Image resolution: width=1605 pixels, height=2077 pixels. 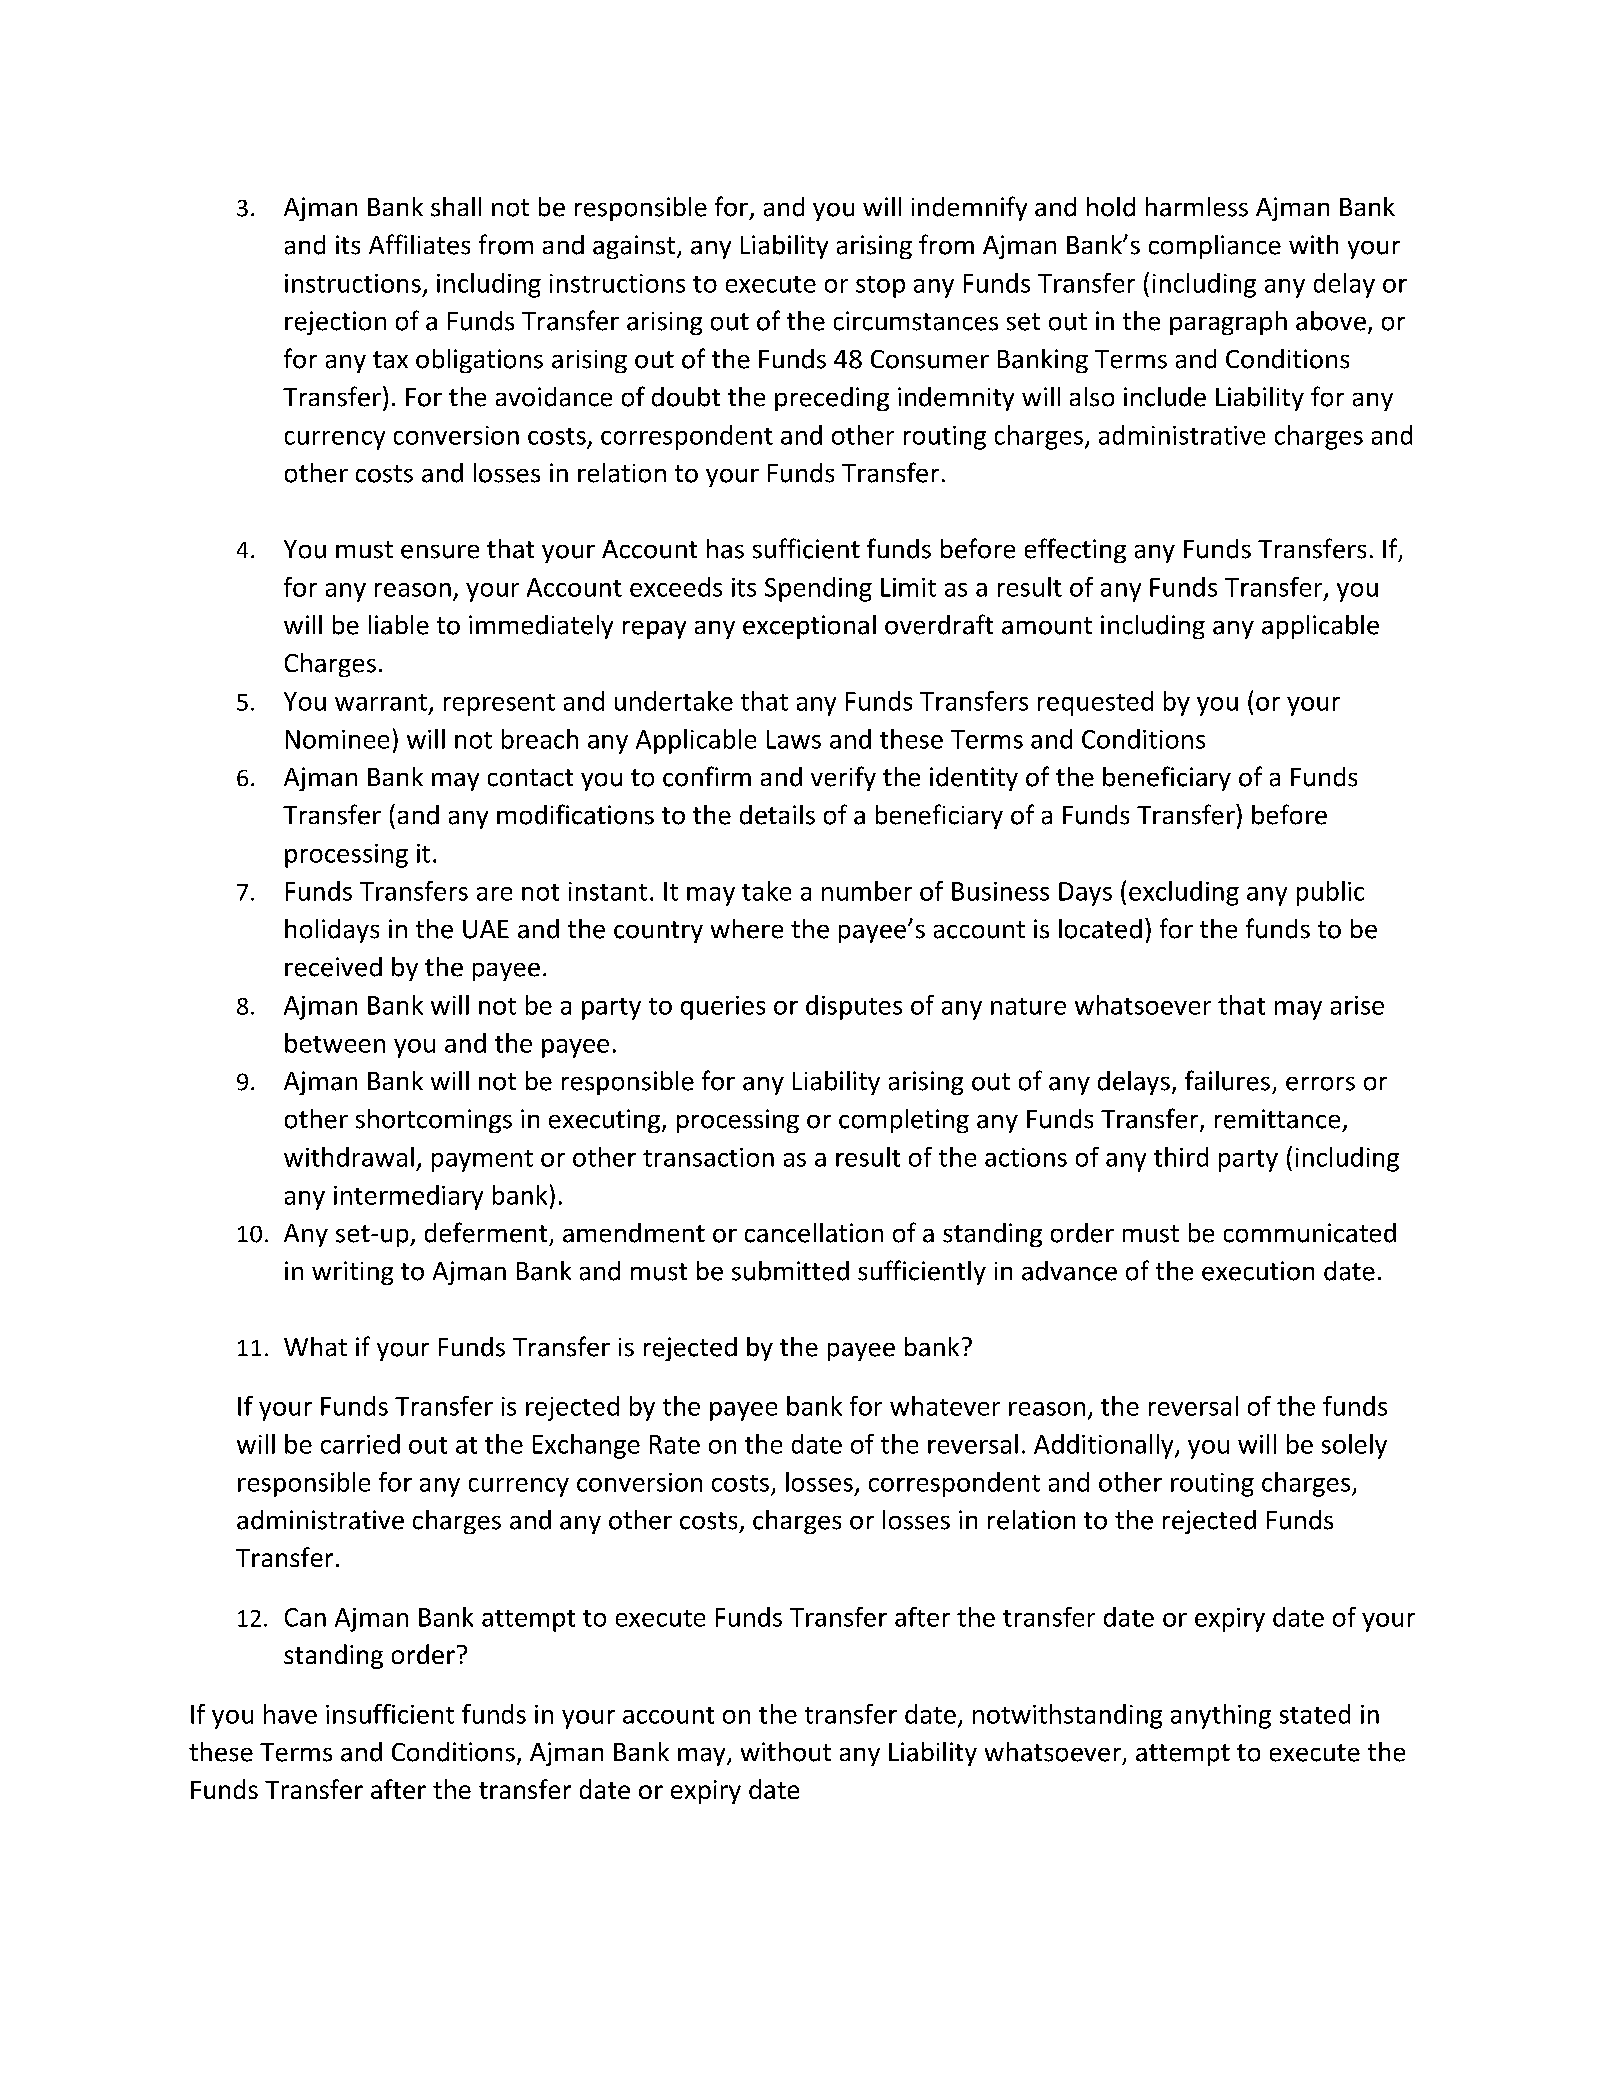 I want to click on liable, so click(x=399, y=625).
